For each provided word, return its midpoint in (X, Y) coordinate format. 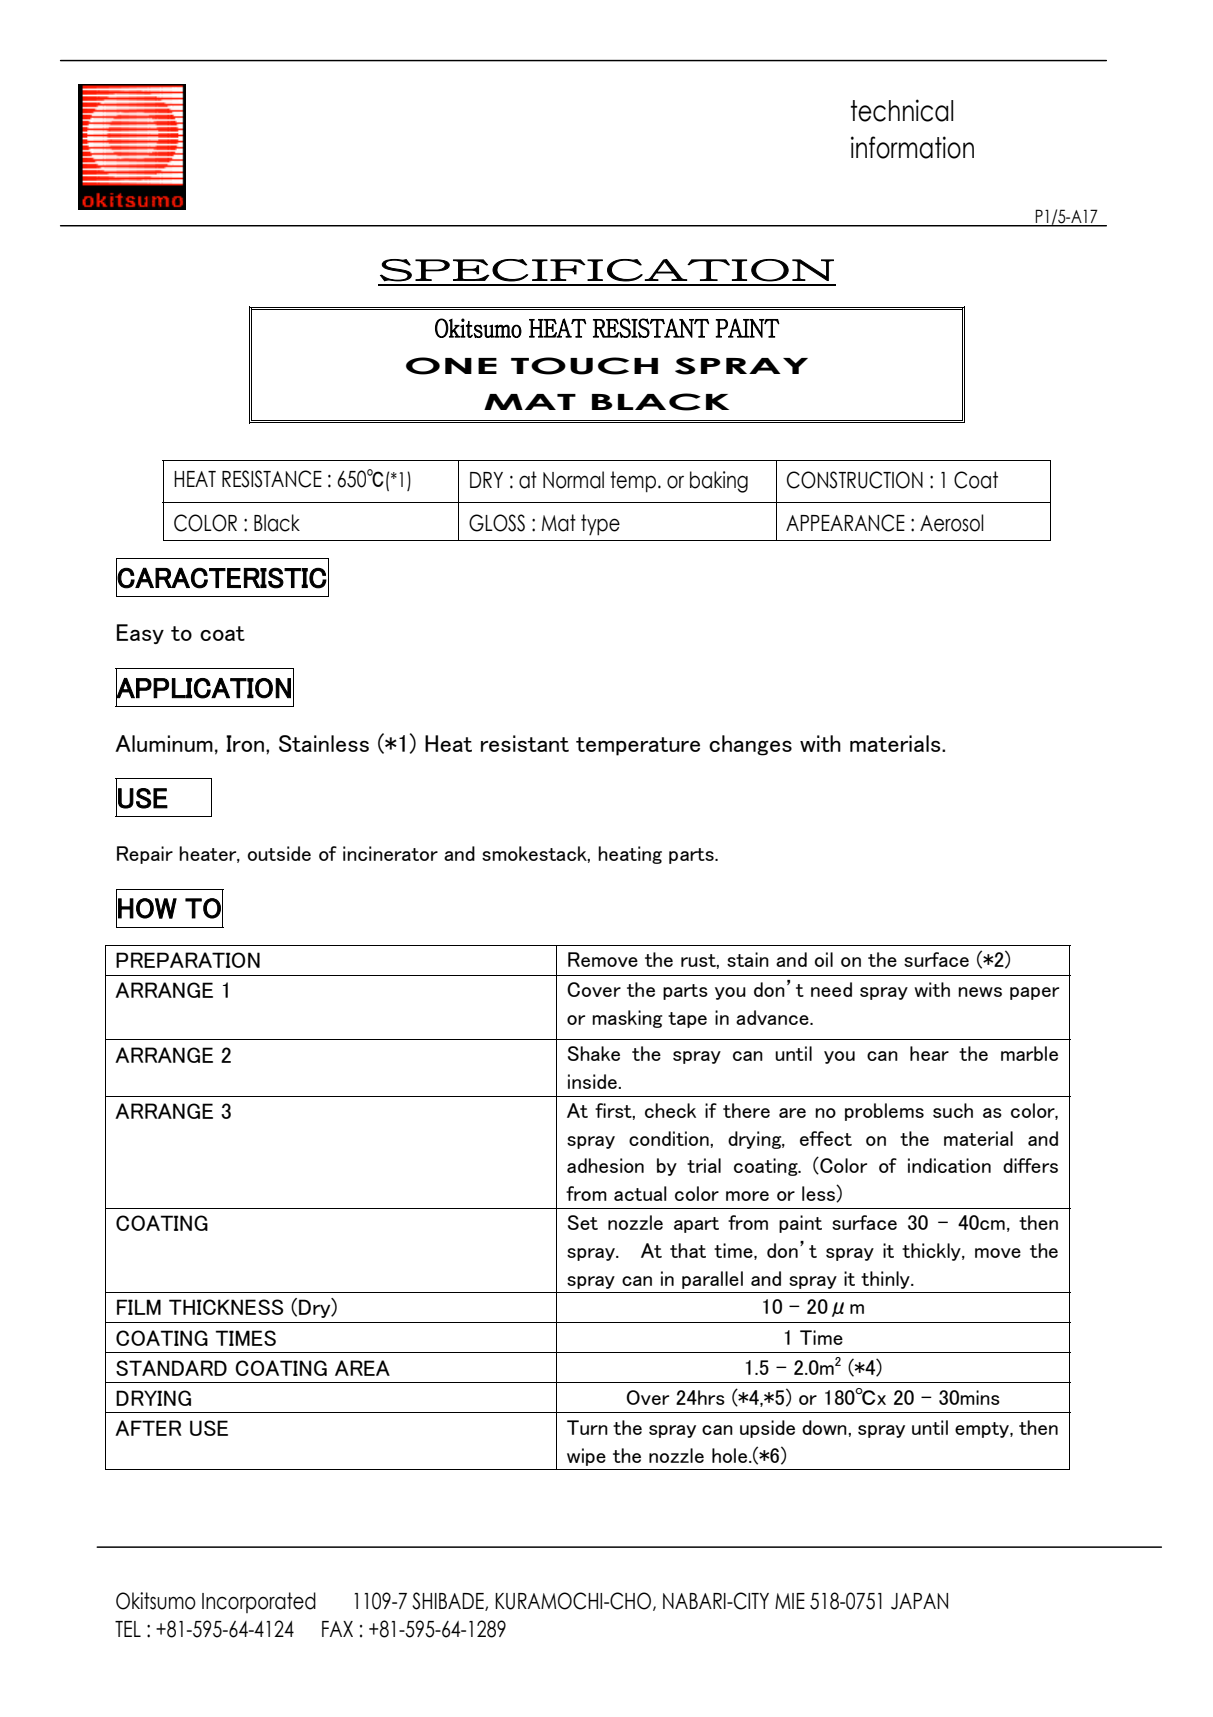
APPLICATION (203, 688)
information (912, 147)
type (600, 524)
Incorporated (259, 1602)
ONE (451, 366)
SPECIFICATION (607, 270)
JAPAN (919, 1601)
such (953, 1110)
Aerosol (952, 523)
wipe (586, 1457)
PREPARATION (188, 960)
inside (593, 1081)
